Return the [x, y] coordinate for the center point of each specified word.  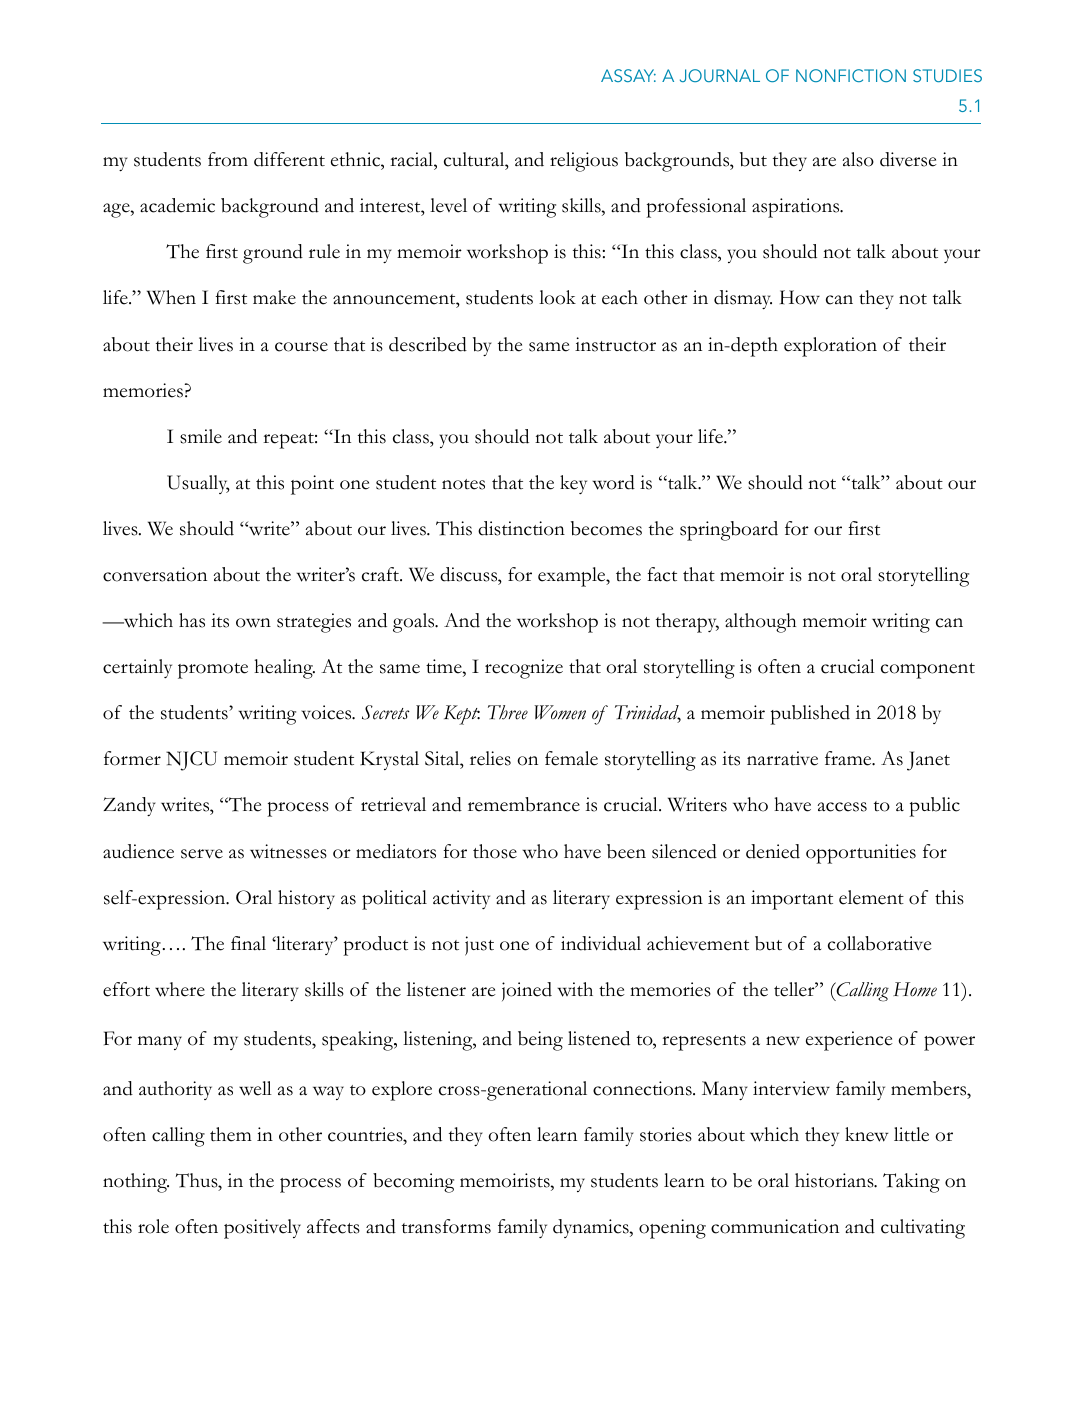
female [571, 758]
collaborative [880, 943]
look [557, 297]
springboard [729, 531]
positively [262, 1229]
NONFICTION [851, 75]
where [180, 989]
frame [849, 758]
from [228, 159]
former [132, 758]
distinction [521, 528]
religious [584, 162]
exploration [830, 347]
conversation [155, 574]
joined [527, 991]
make [274, 297]
